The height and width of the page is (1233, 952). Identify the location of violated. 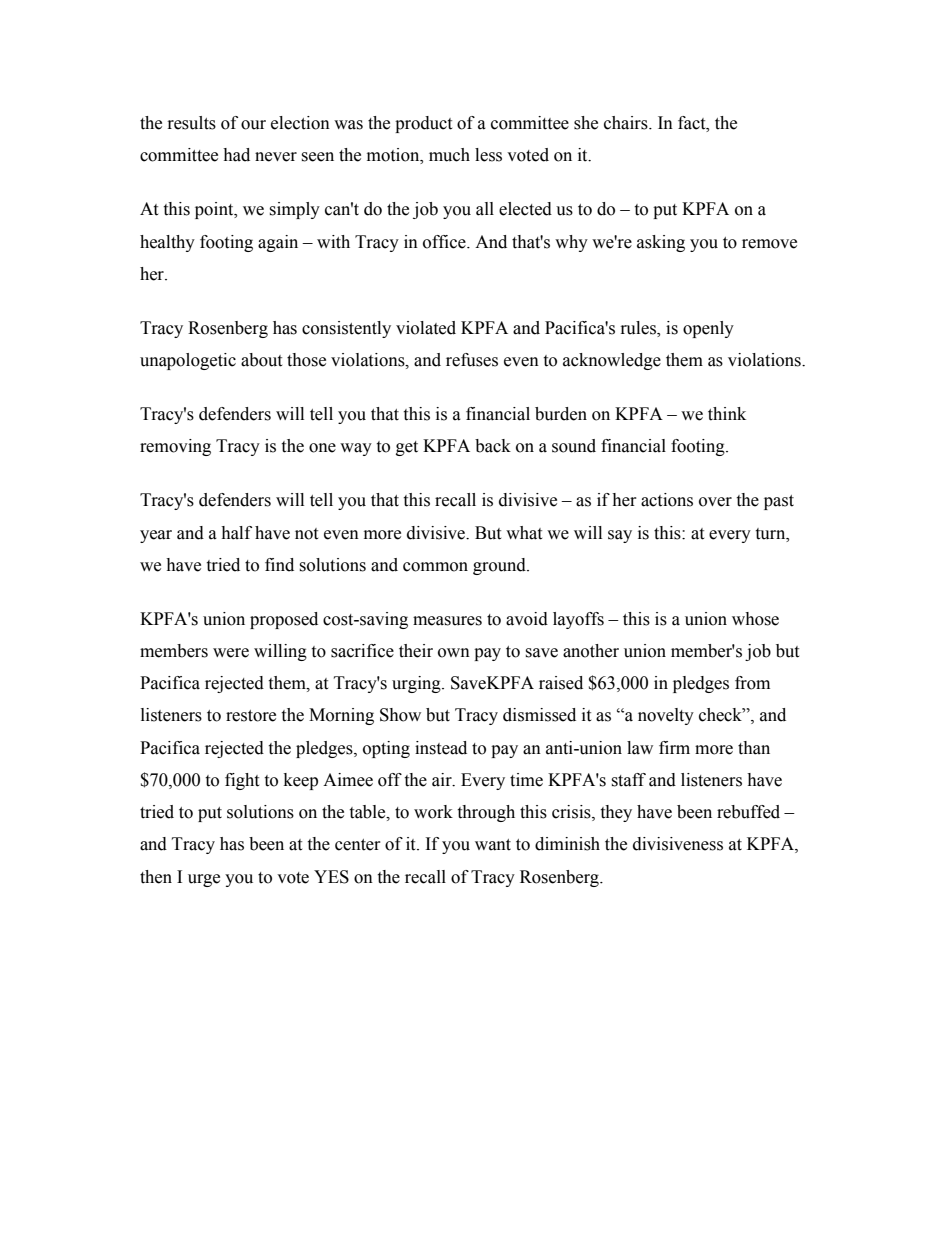
(426, 328).
